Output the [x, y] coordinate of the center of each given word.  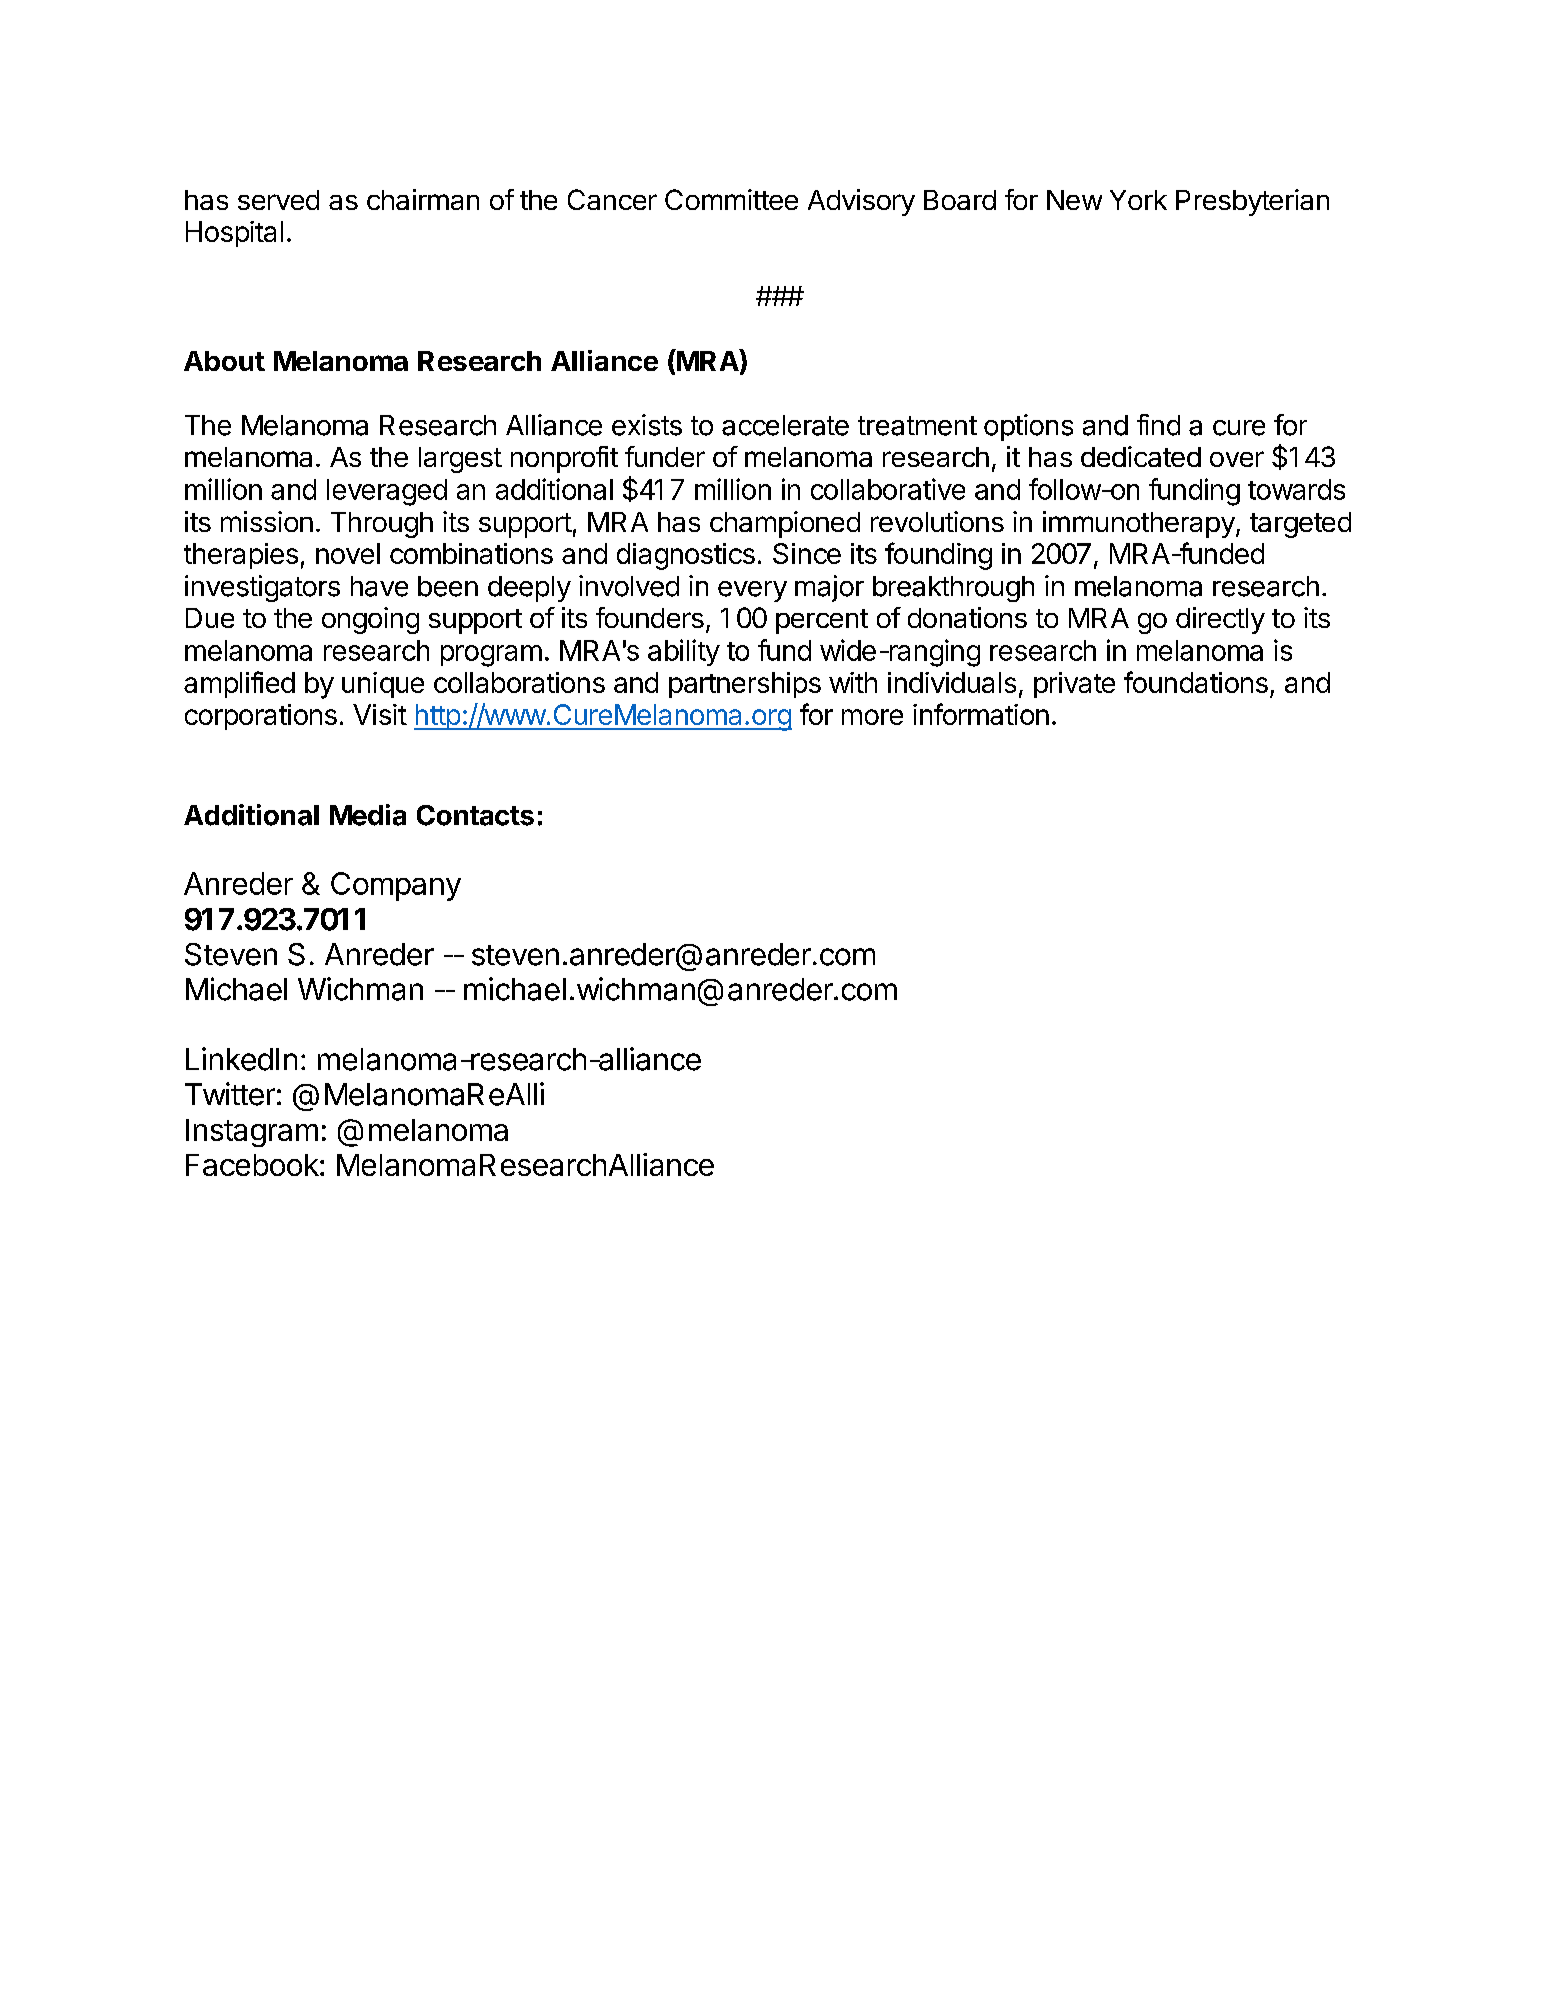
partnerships [745, 685]
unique [383, 685]
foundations [1196, 682]
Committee [731, 199]
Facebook [252, 1165]
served [278, 200]
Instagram [252, 1133]
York [1138, 200]
